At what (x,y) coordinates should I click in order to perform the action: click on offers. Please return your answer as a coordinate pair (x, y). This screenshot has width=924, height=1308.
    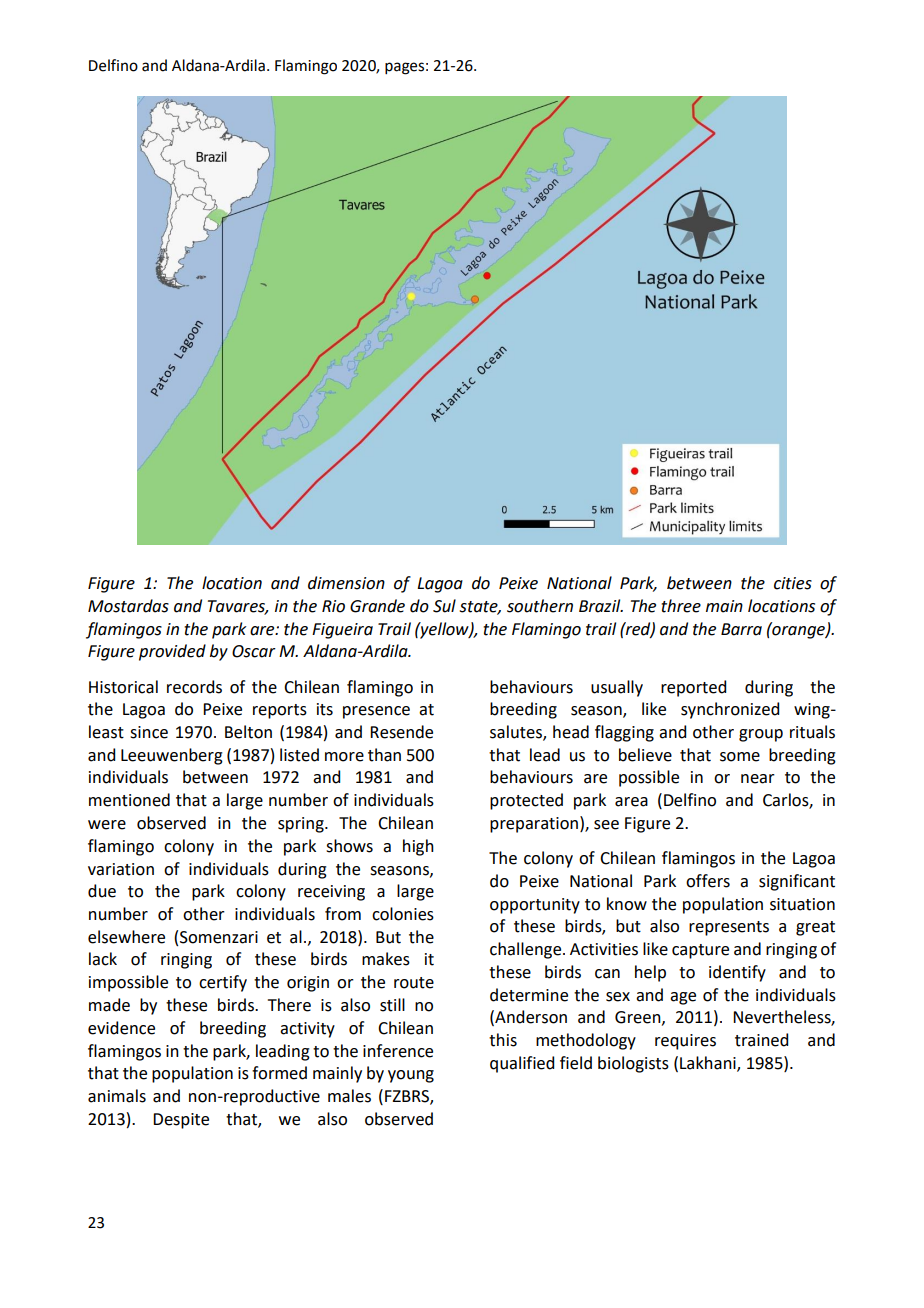
    Looking at the image, I should click on (708, 881).
